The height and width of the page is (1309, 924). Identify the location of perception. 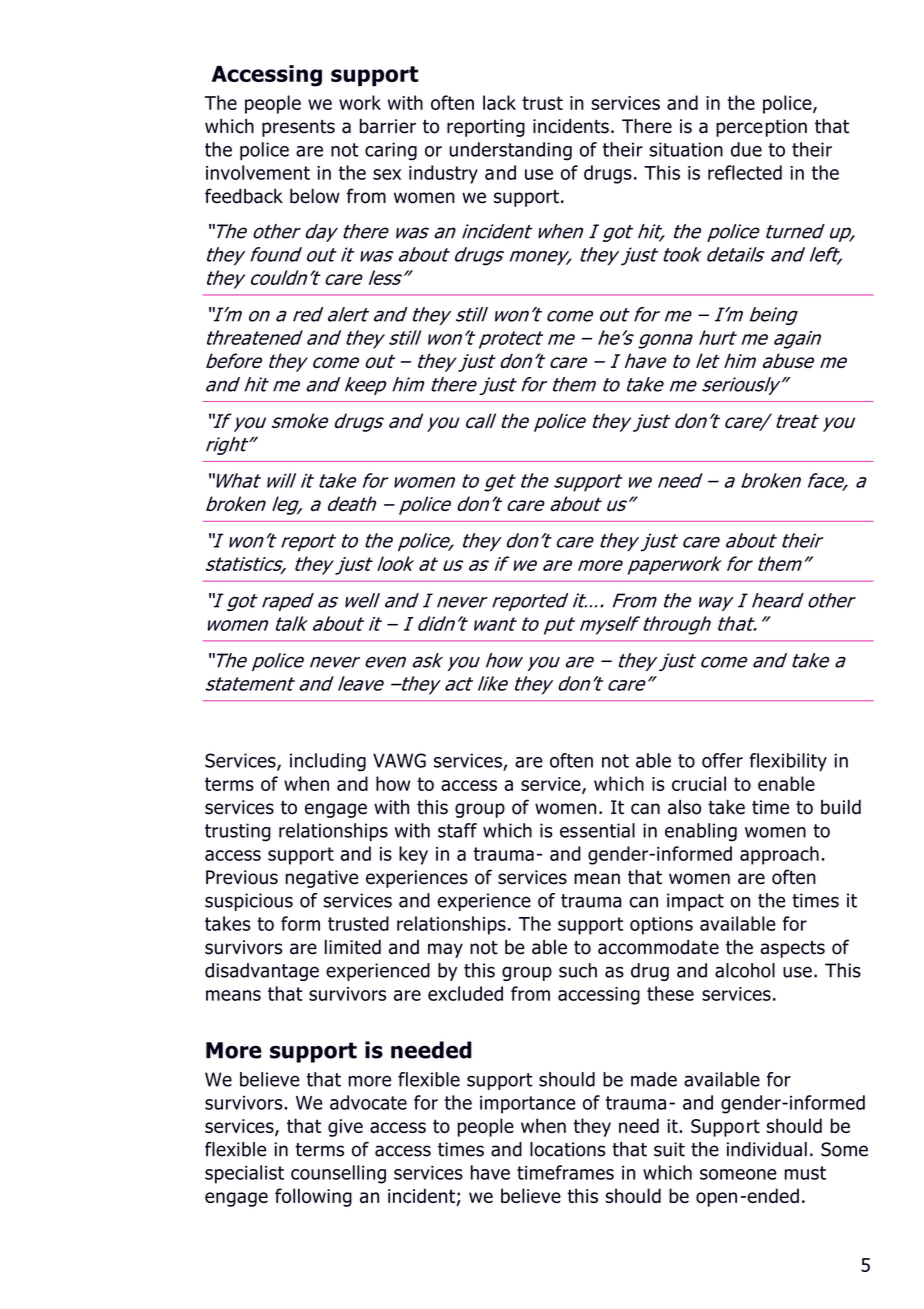
(761, 128).
